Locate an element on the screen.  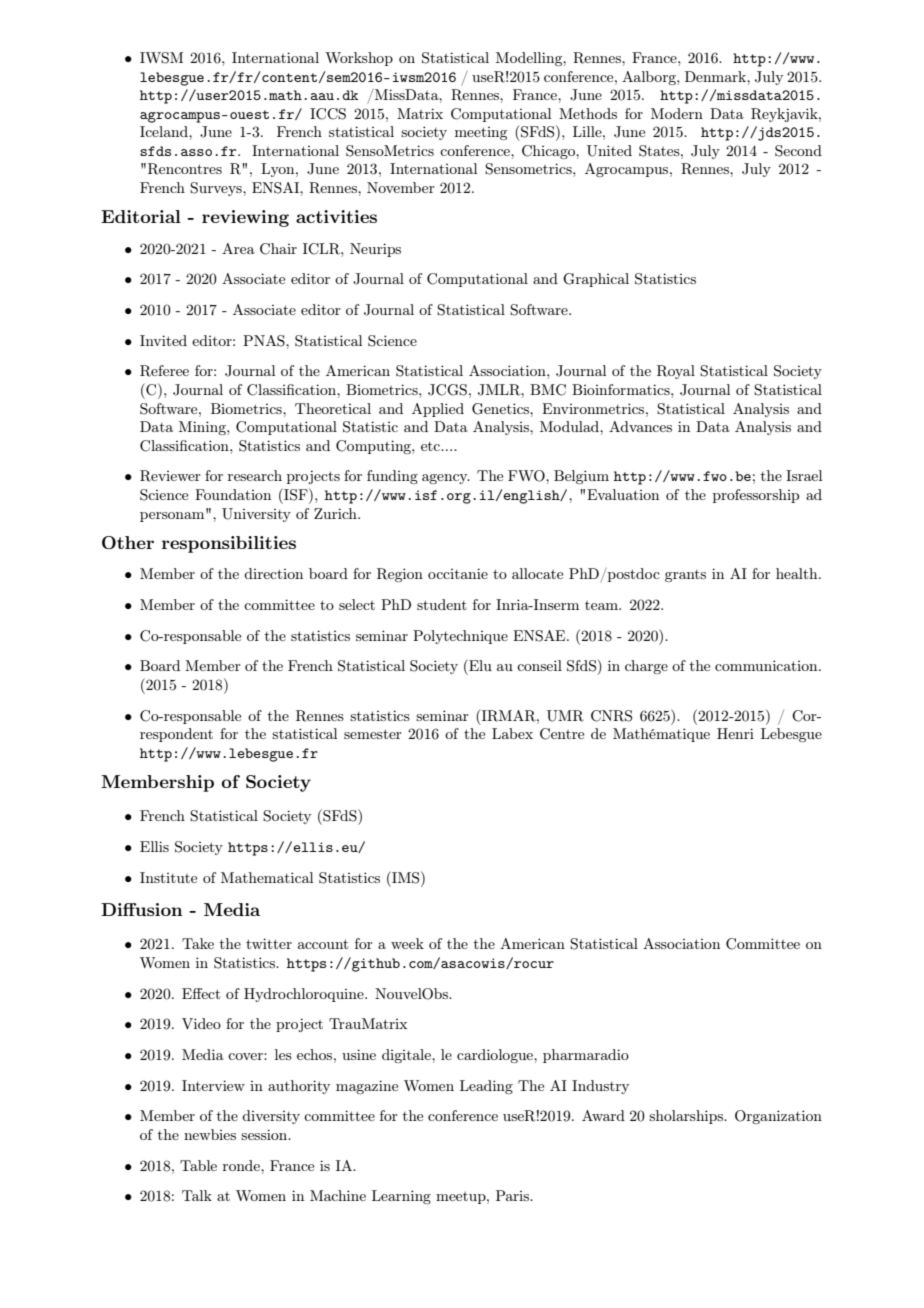
communication is located at coordinates (767, 665).
